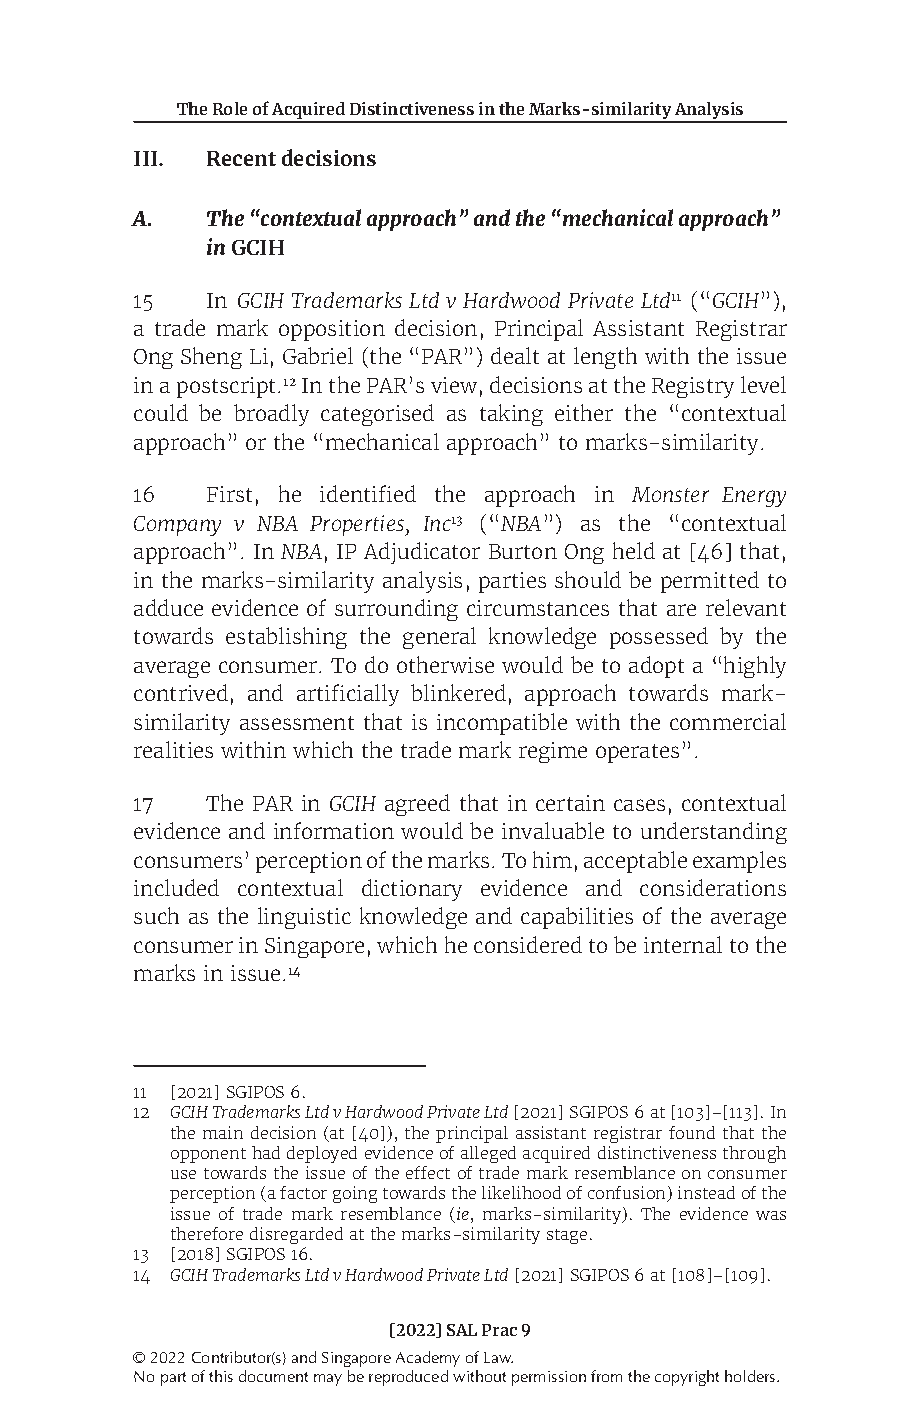  What do you see at coordinates (670, 494) in the image?
I see `Monster` at bounding box center [670, 494].
